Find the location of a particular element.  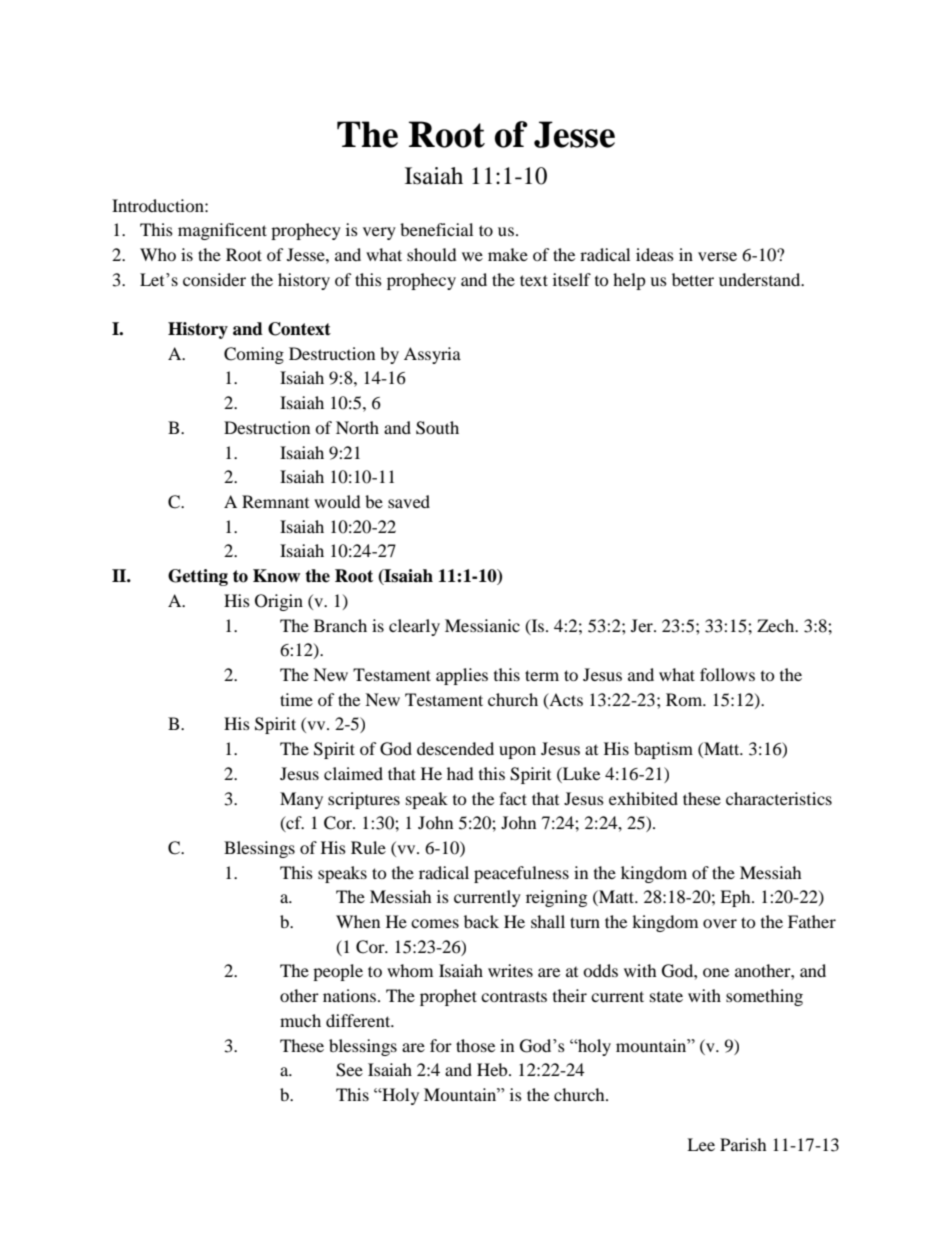

characteristics is located at coordinates (779, 798).
